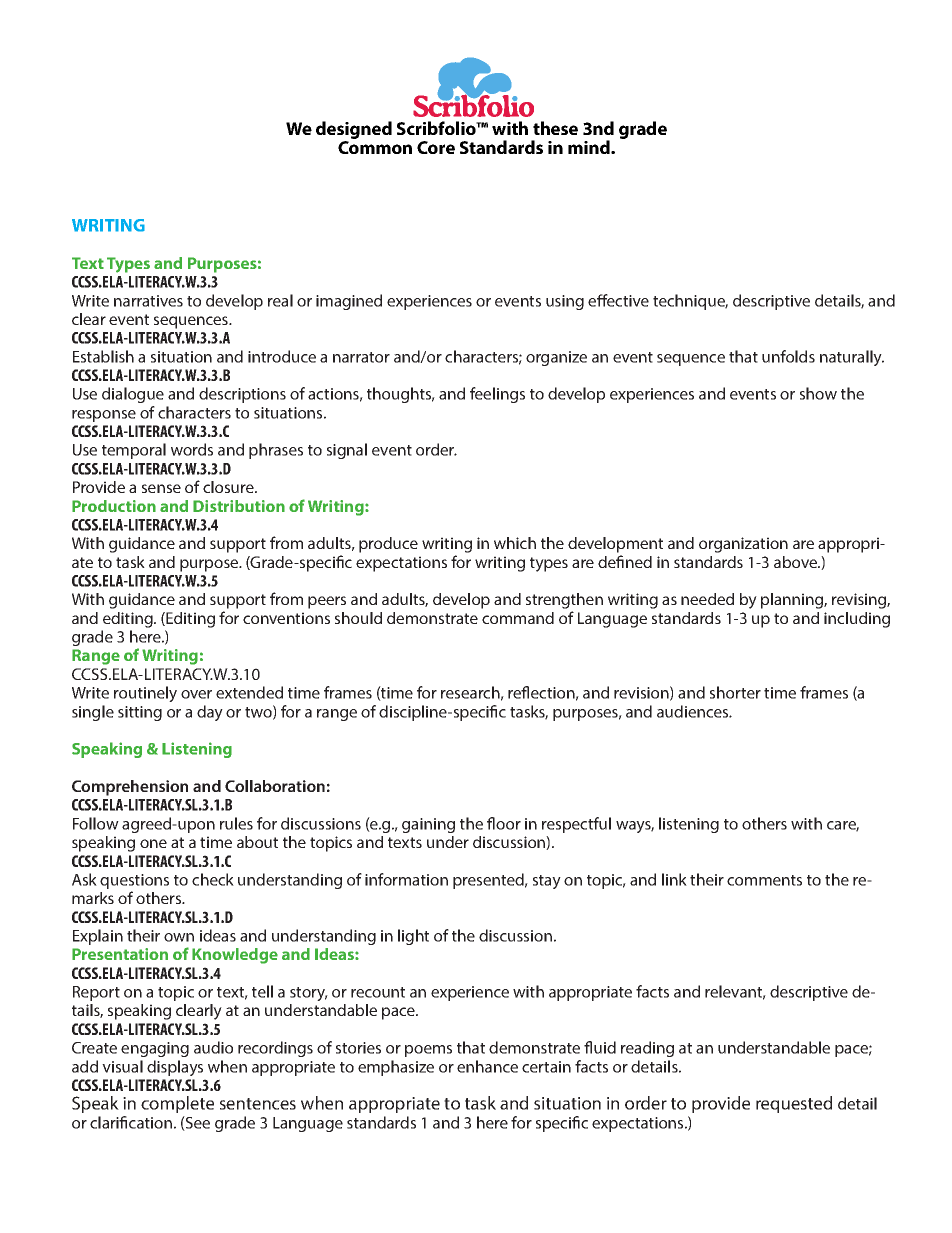 The height and width of the image is (1233, 952). Describe the element at coordinates (518, 618) in the image. I see `command` at that location.
